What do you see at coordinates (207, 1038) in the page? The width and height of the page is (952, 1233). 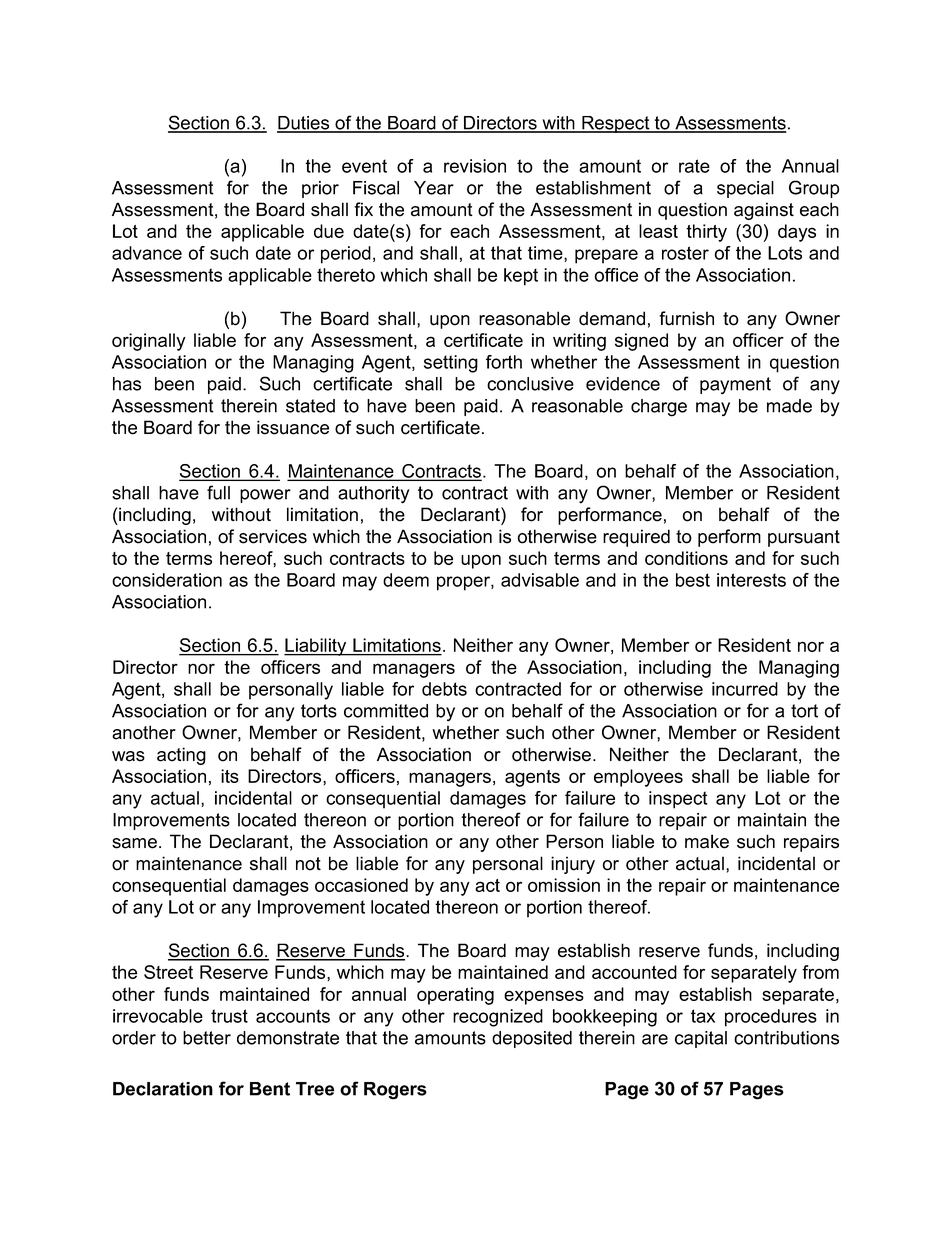 I see `better` at bounding box center [207, 1038].
